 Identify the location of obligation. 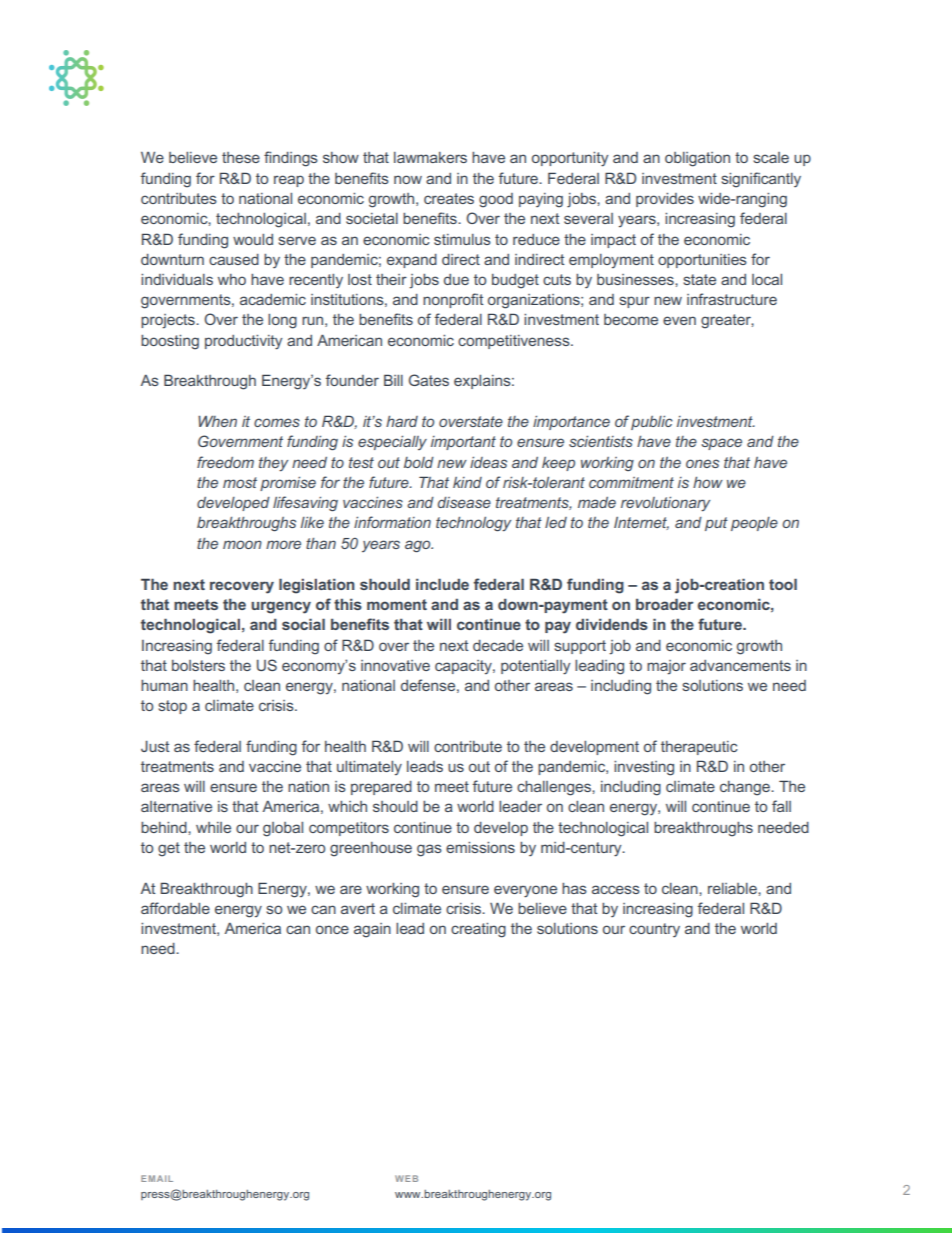
(697, 159).
